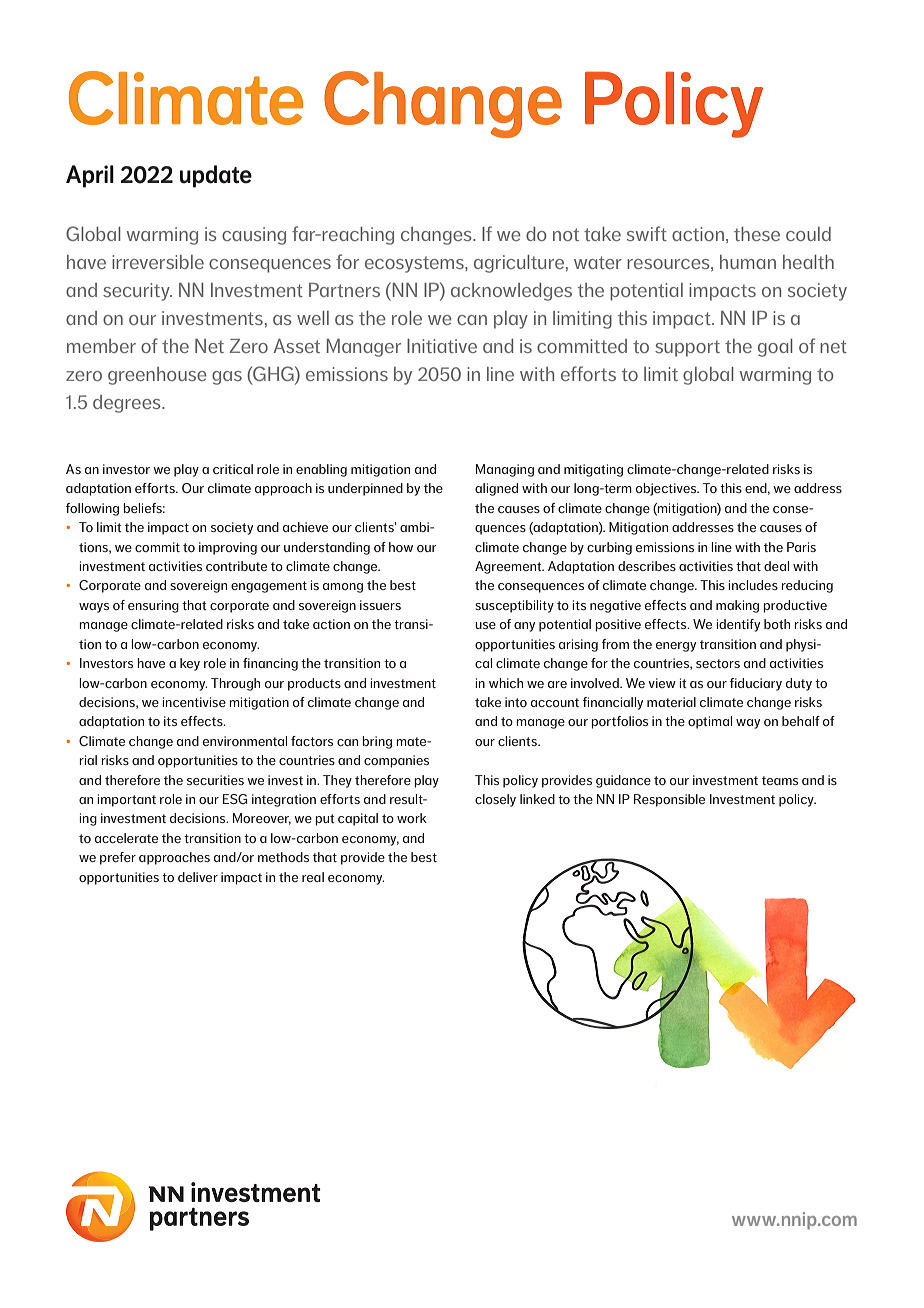  What do you see at coordinates (505, 470) in the page?
I see `Managing` at bounding box center [505, 470].
